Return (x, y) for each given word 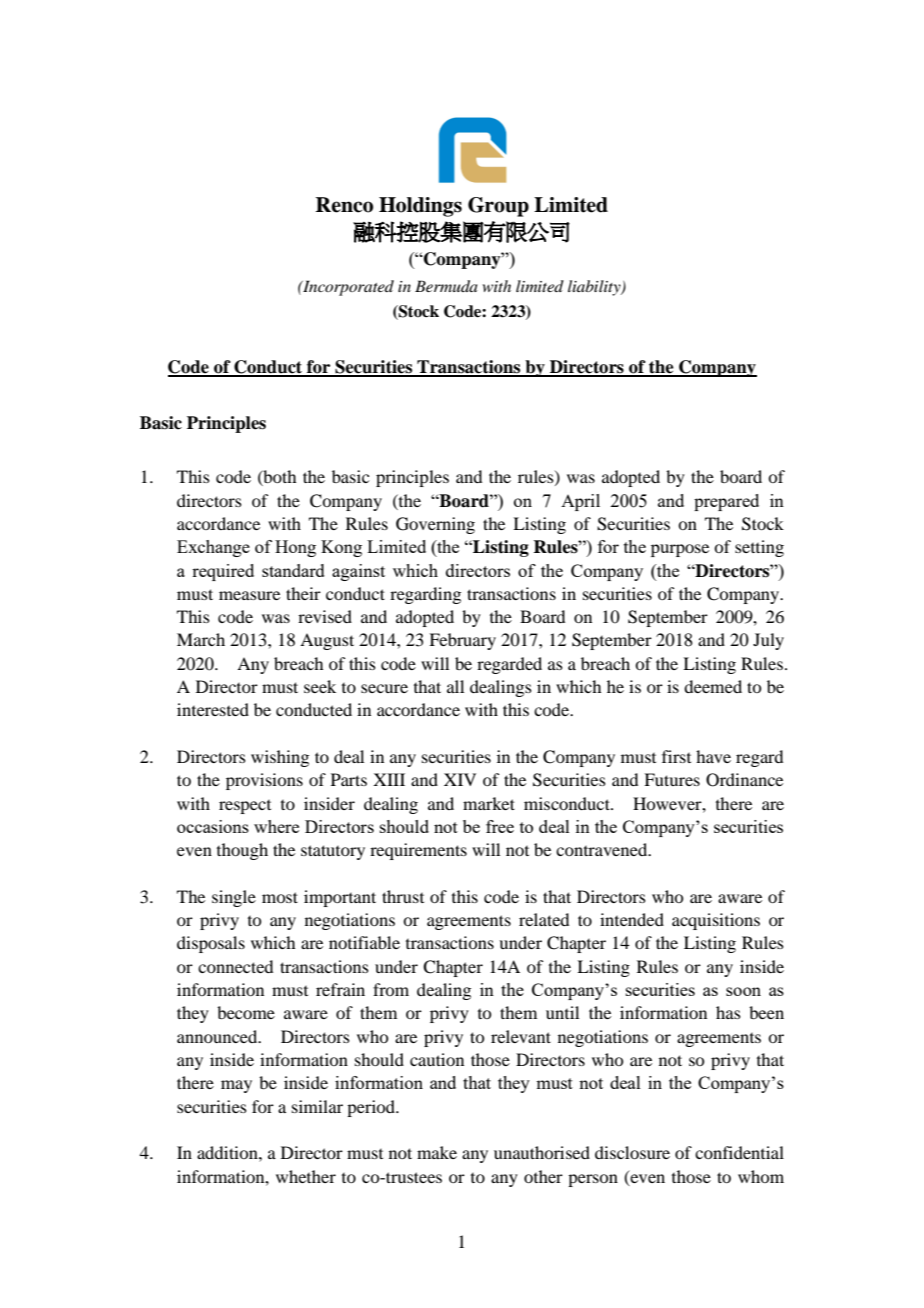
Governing (435, 525)
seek (320, 686)
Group (498, 207)
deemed (713, 686)
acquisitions (716, 921)
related (544, 919)
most (280, 897)
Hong (295, 548)
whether (306, 1176)
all (455, 686)
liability (595, 288)
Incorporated (347, 288)
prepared (726, 502)
